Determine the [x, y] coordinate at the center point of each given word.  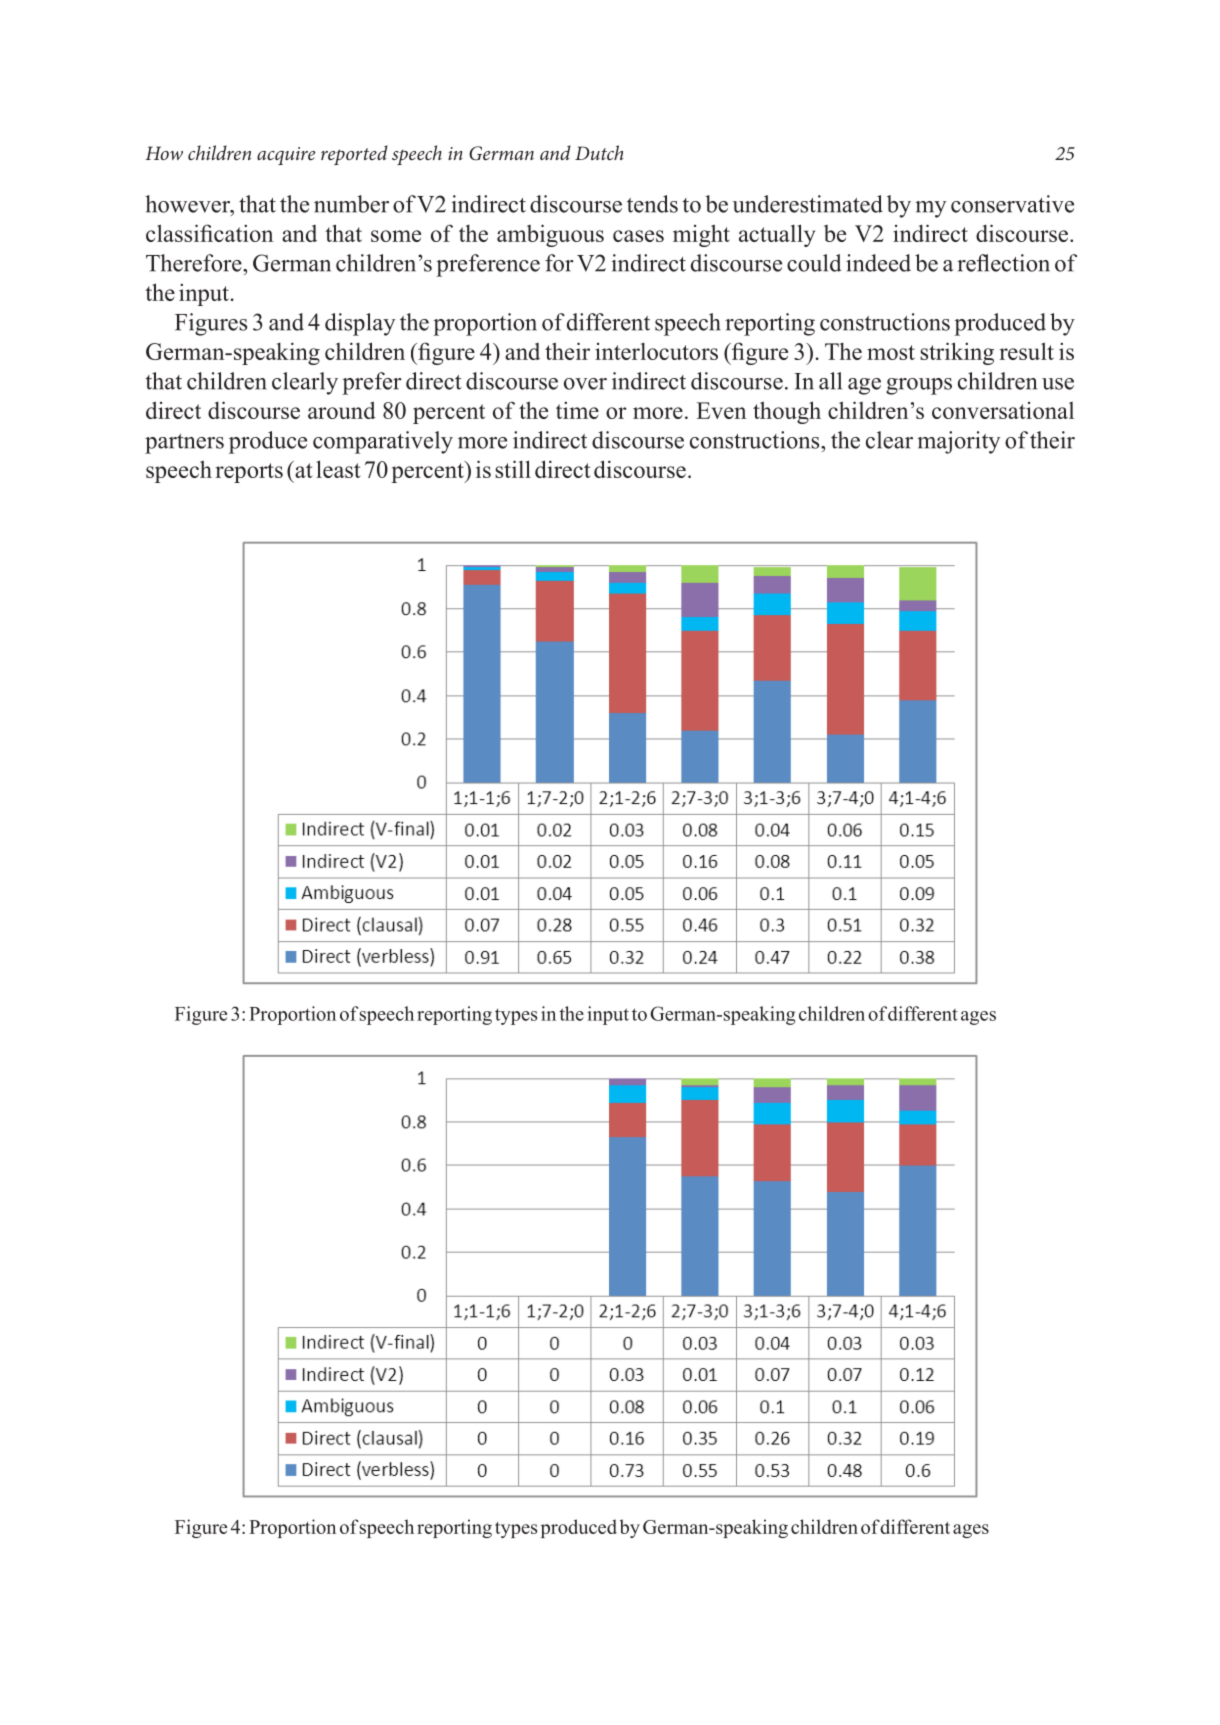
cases [638, 236]
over [585, 384]
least [338, 469]
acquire [286, 156]
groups [919, 386]
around [342, 410]
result [1027, 351]
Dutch [599, 152]
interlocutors [656, 351]
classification [209, 233]
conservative [1012, 204]
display [360, 324]
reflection [1003, 263]
